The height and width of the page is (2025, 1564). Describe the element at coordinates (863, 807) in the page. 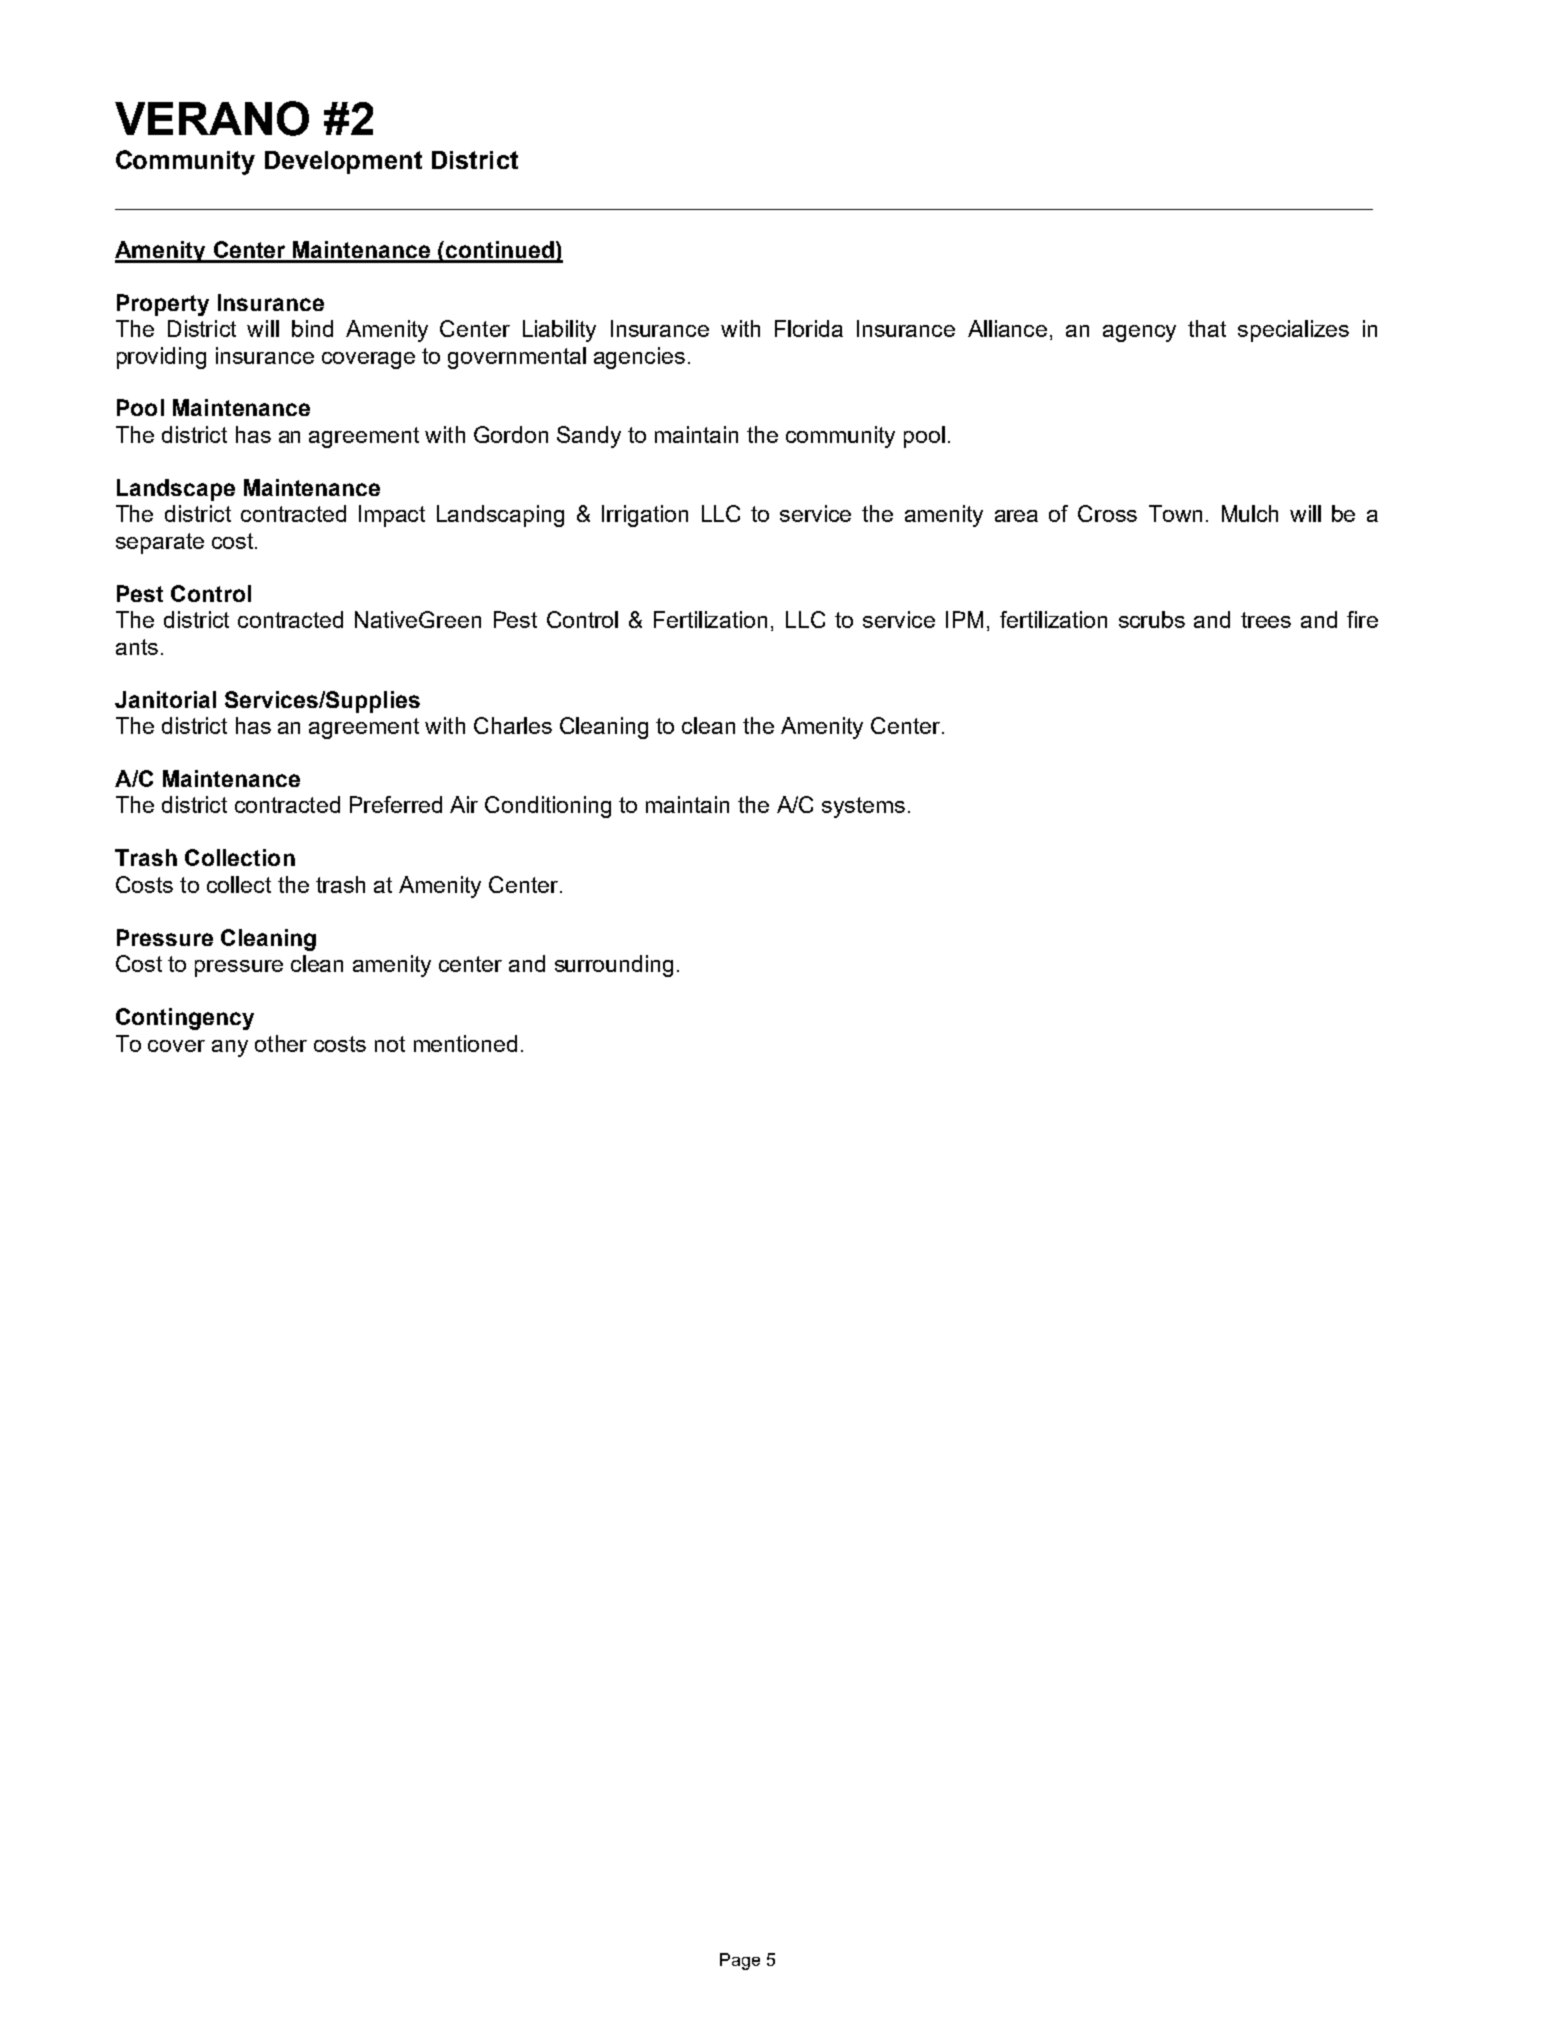

I see `systems` at that location.
